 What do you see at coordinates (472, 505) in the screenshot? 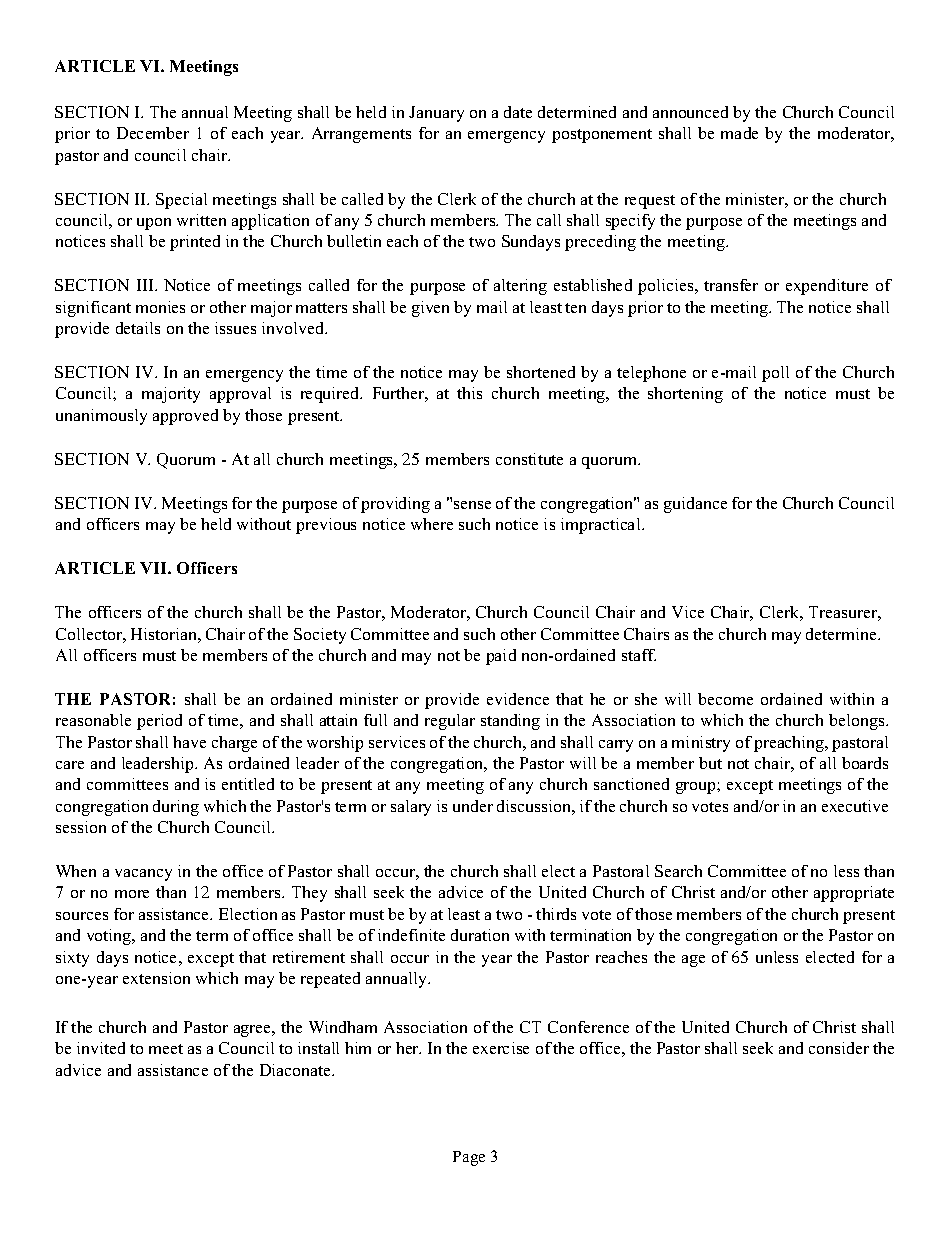
I see `sense` at bounding box center [472, 505].
